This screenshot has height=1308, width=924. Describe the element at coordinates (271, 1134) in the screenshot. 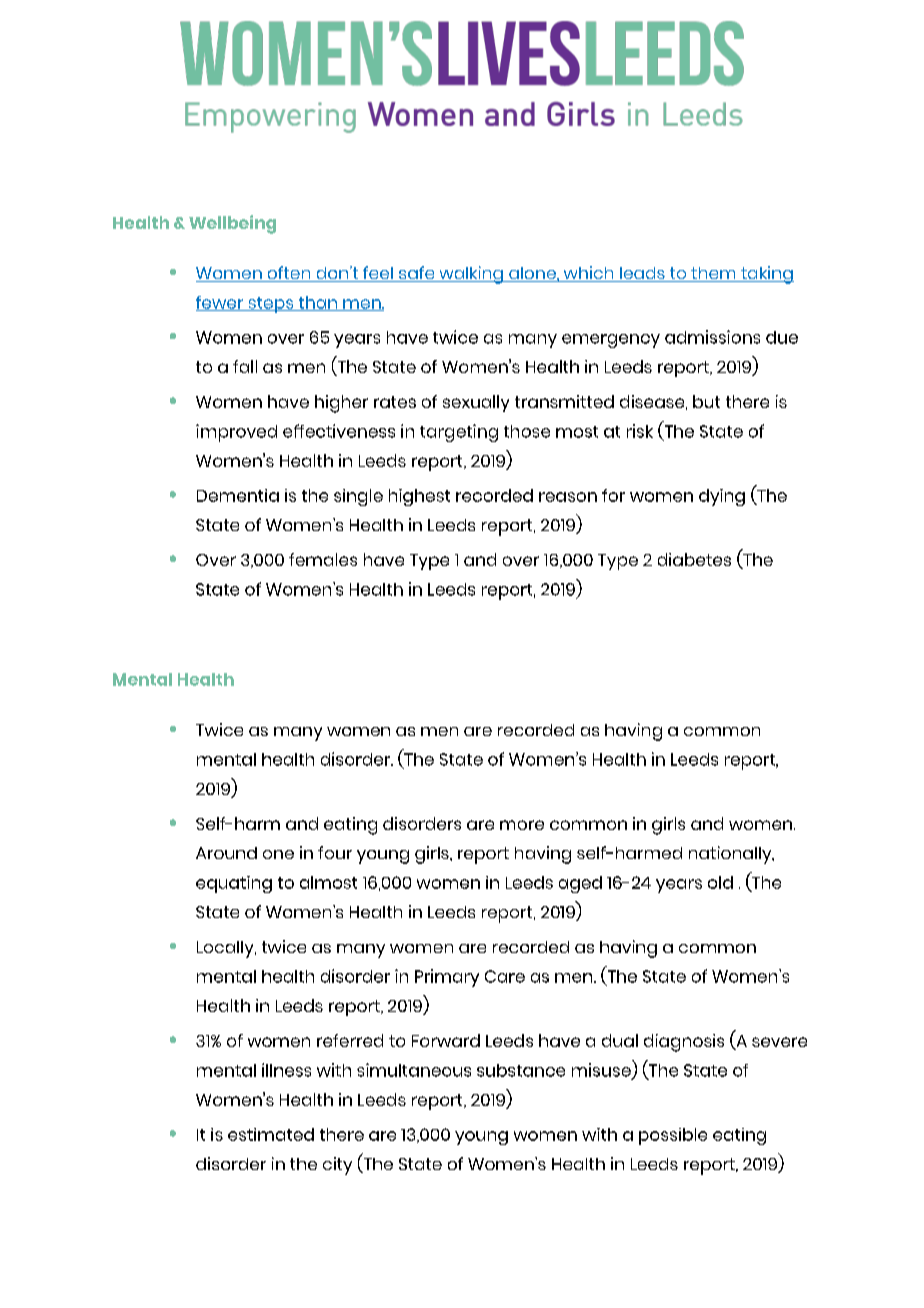

I see `estimated` at that location.
